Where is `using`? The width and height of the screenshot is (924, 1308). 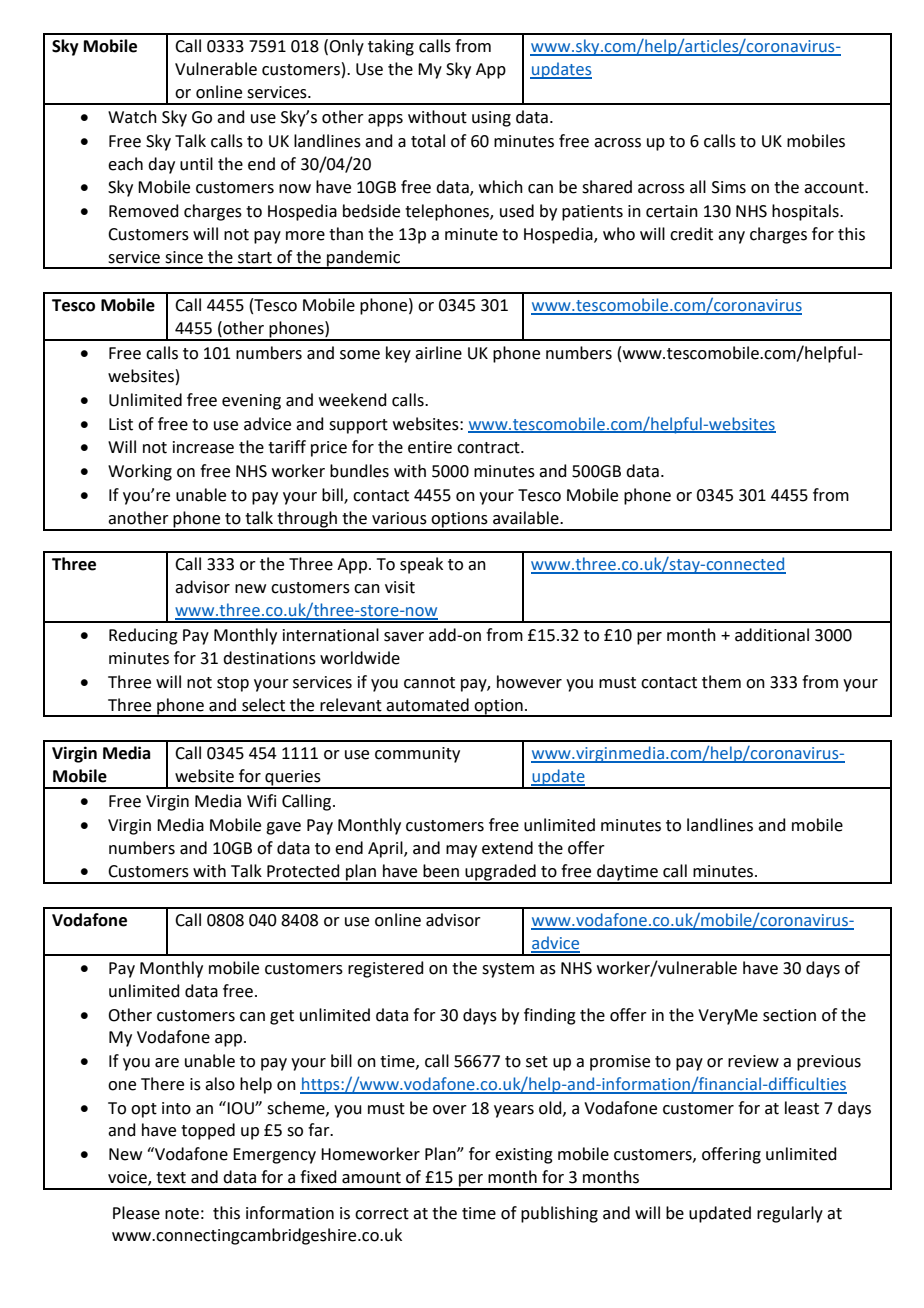
using is located at coordinates (491, 119).
